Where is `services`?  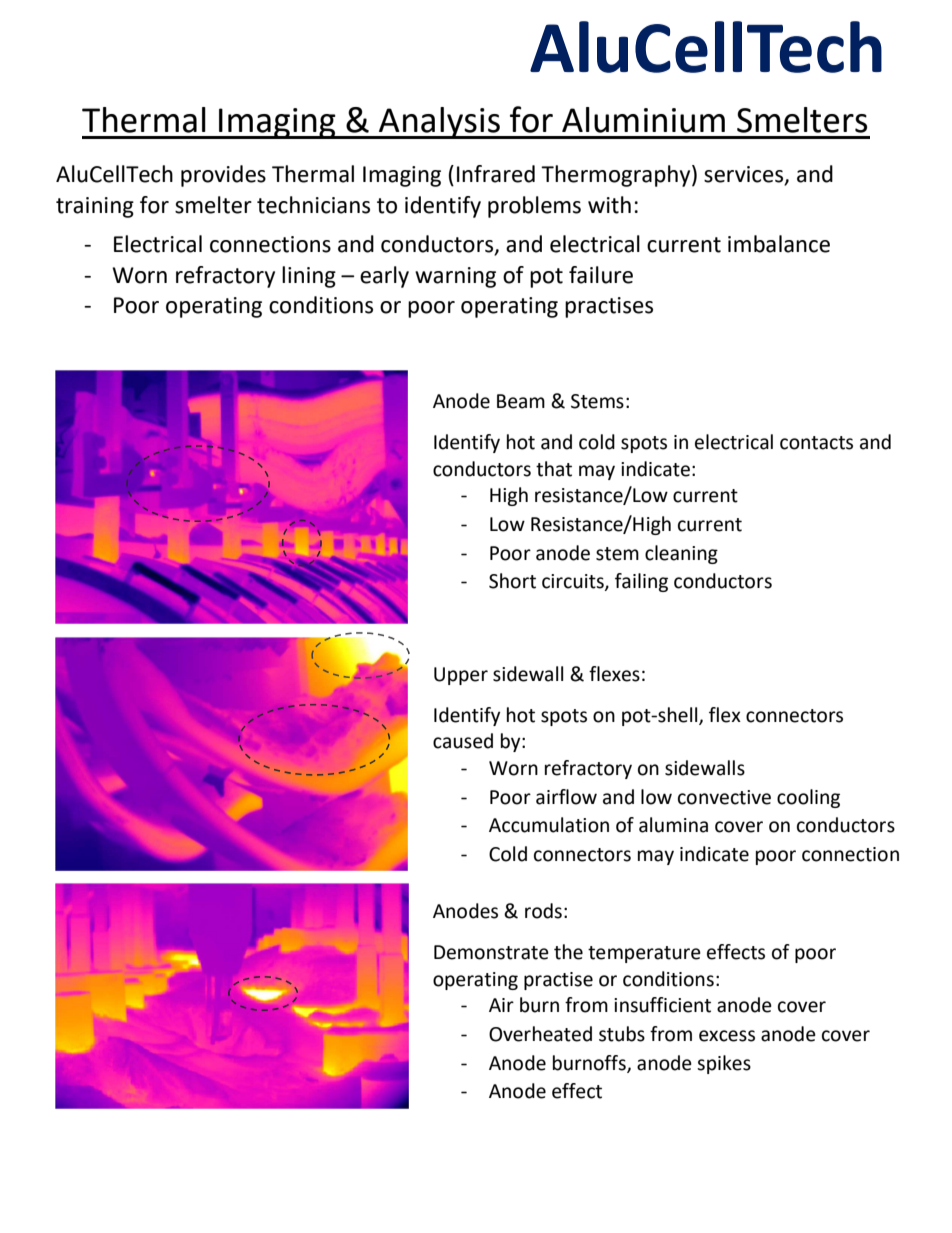
services is located at coordinates (745, 175).
